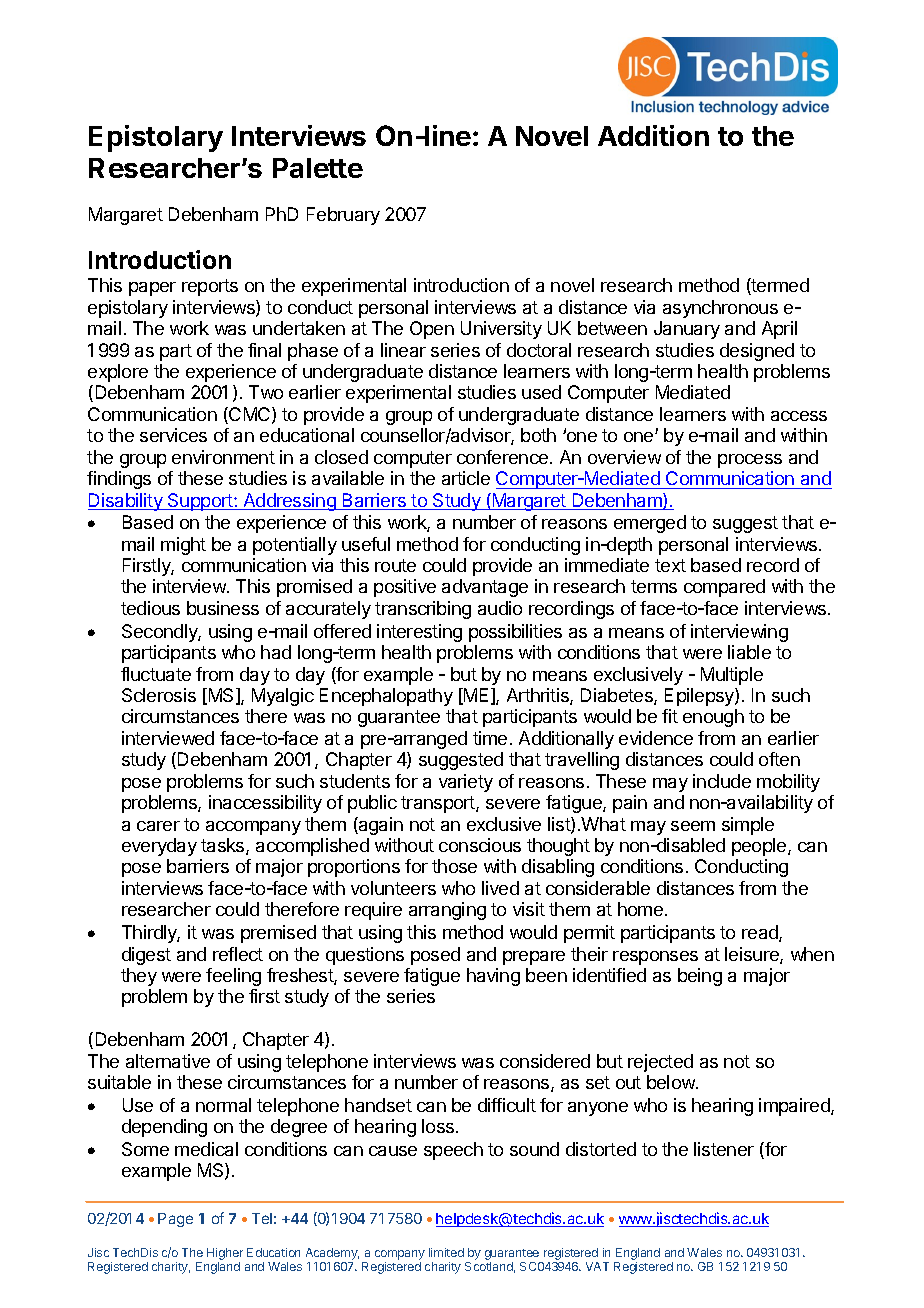  Describe the element at coordinates (175, 1220) in the screenshot. I see `Page` at that location.
